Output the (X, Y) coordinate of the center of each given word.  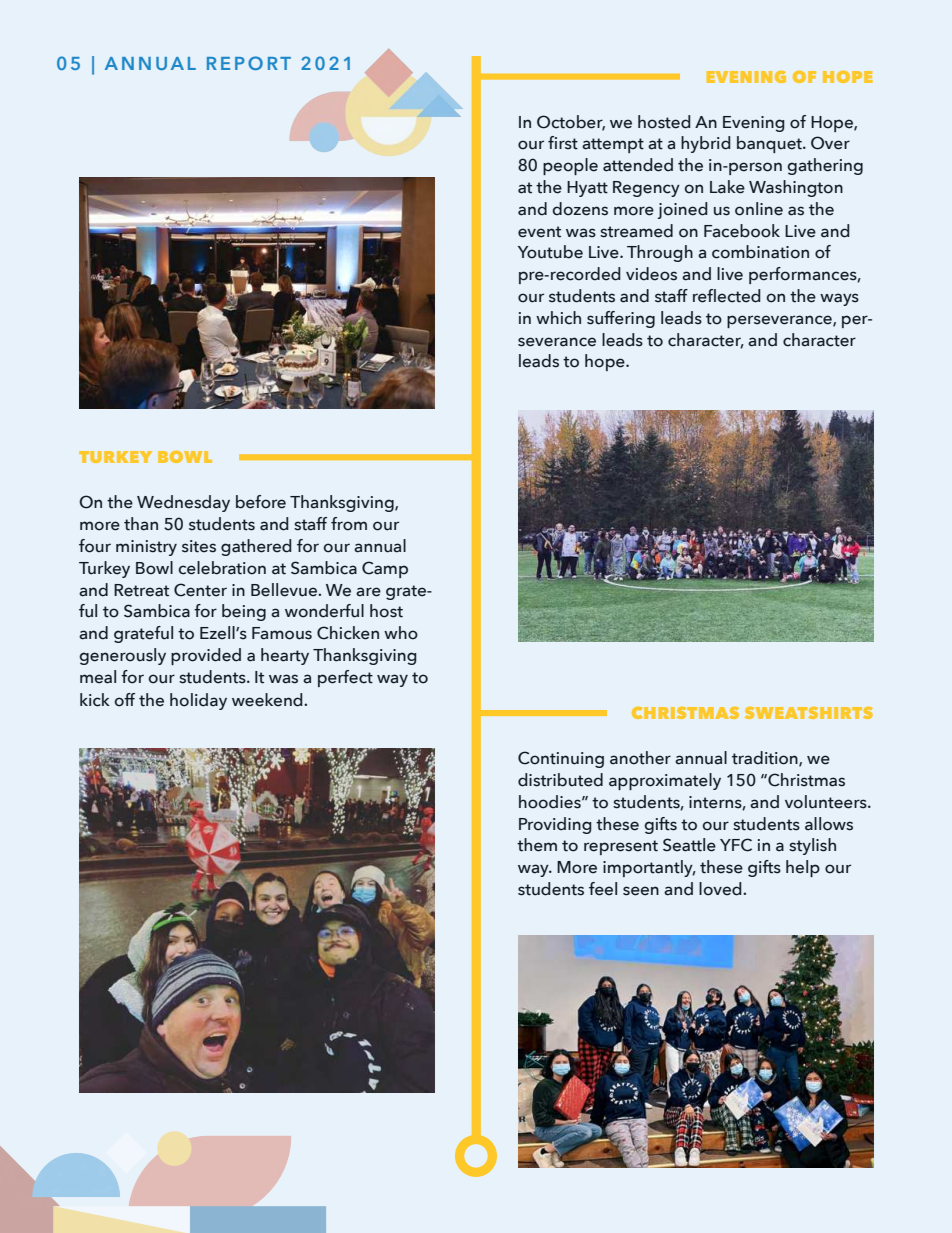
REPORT (249, 63)
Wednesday (183, 503)
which (558, 318)
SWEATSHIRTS (809, 713)
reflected (727, 296)
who (401, 633)
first (563, 143)
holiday (198, 701)
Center (200, 590)
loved (721, 889)
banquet (770, 144)
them (537, 845)
